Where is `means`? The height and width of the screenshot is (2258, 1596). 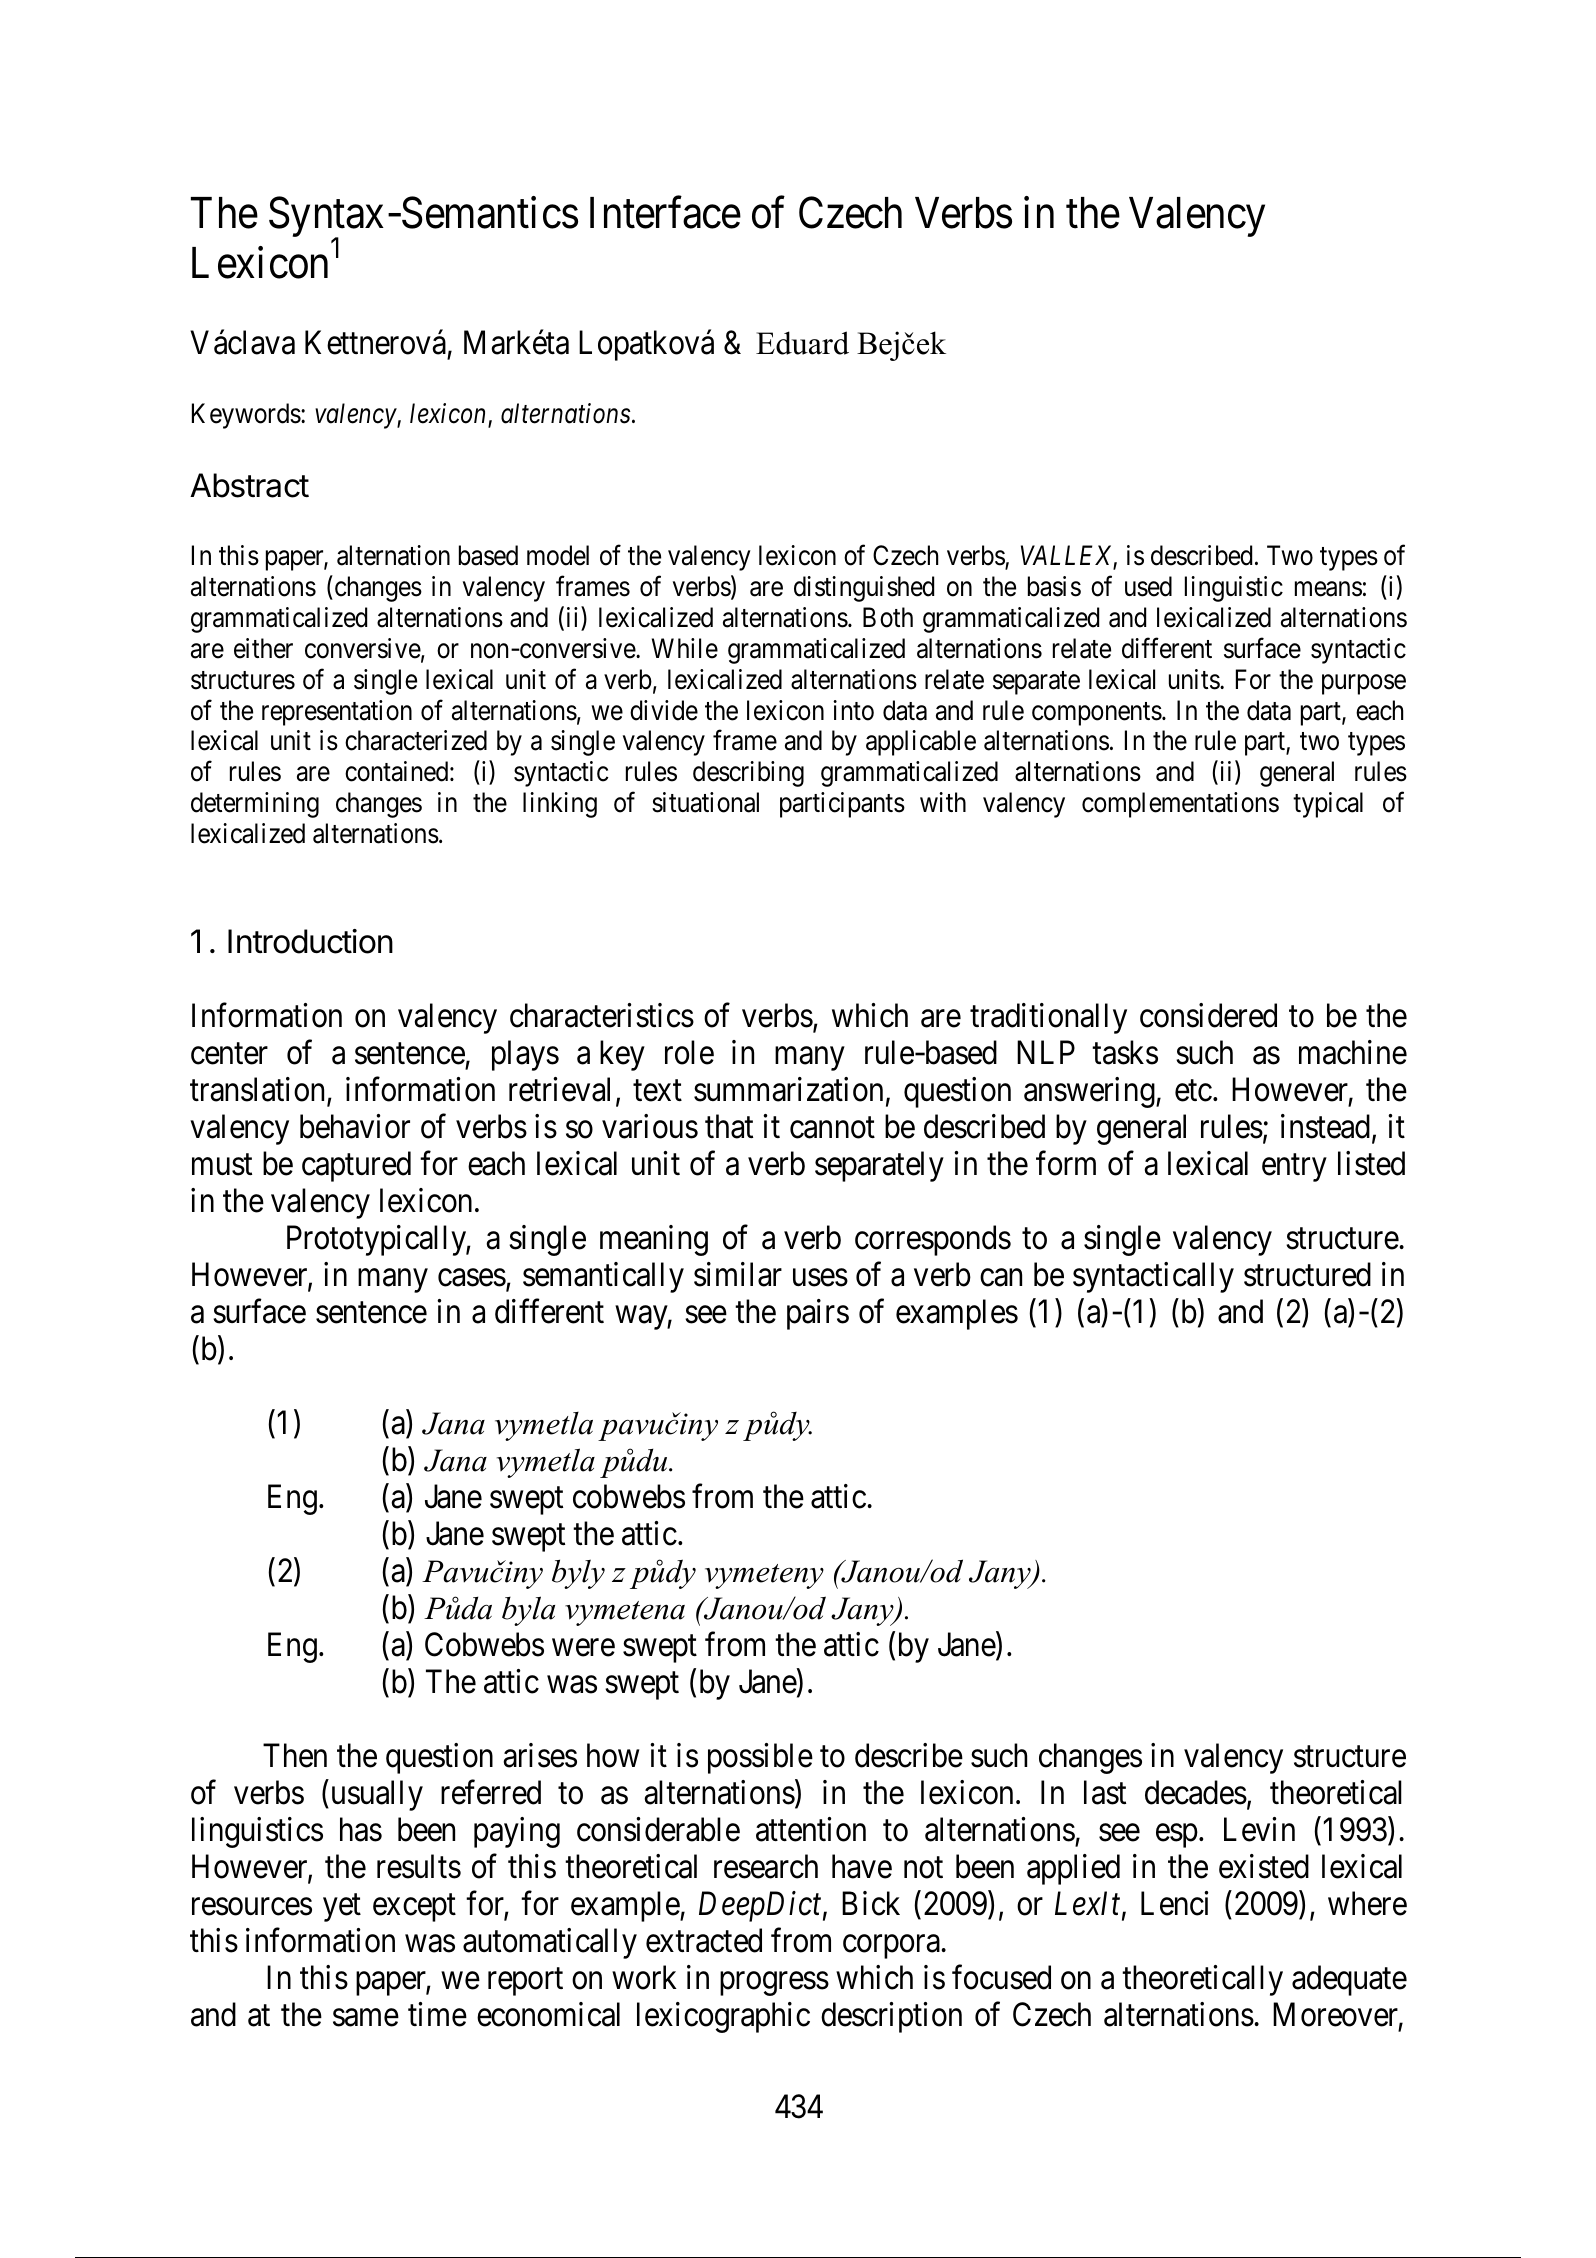
means is located at coordinates (1328, 589).
